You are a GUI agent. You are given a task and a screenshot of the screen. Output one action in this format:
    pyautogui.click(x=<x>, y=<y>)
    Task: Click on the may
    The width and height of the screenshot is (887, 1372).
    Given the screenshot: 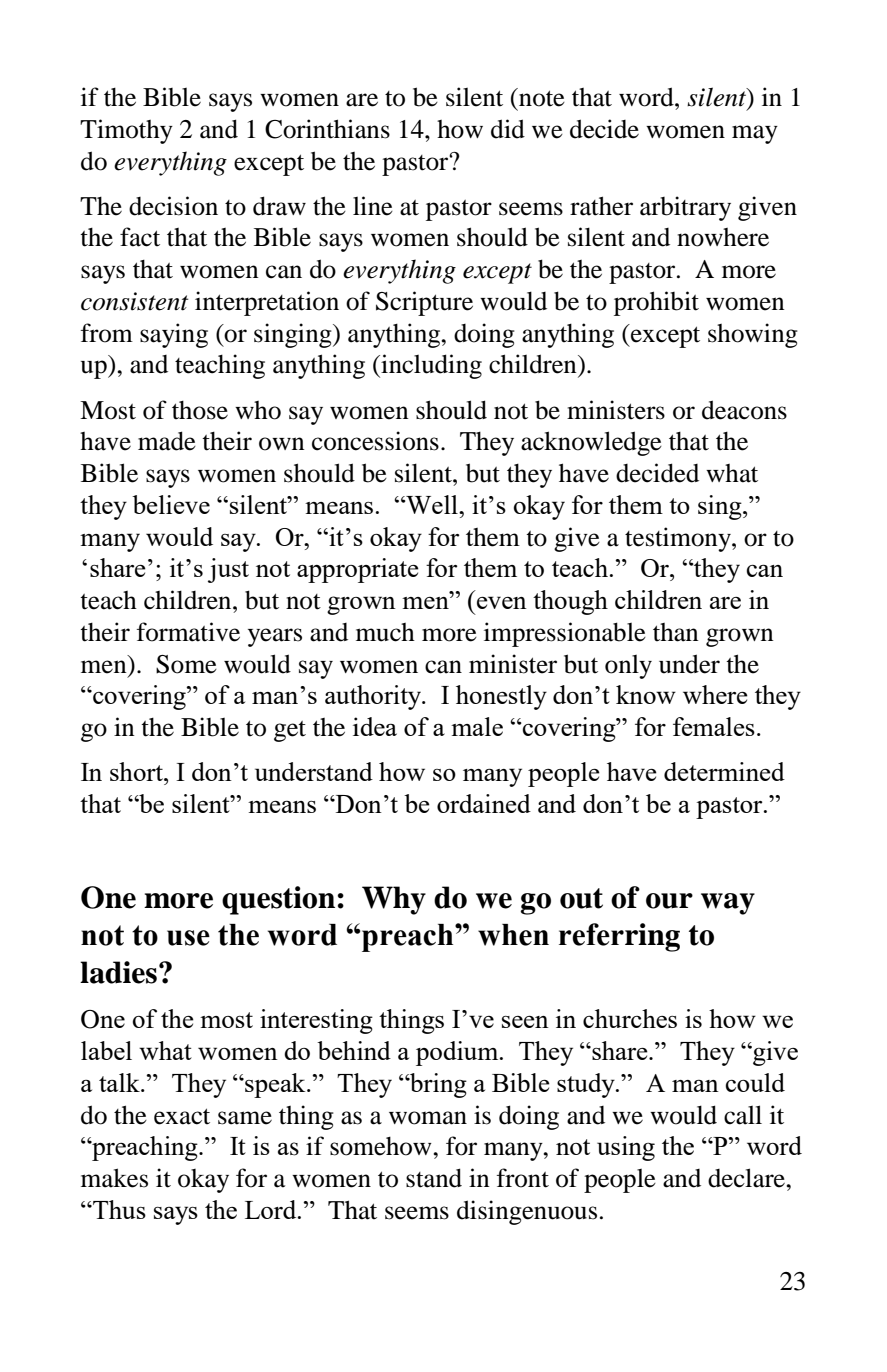 What is the action you would take?
    pyautogui.click(x=755, y=134)
